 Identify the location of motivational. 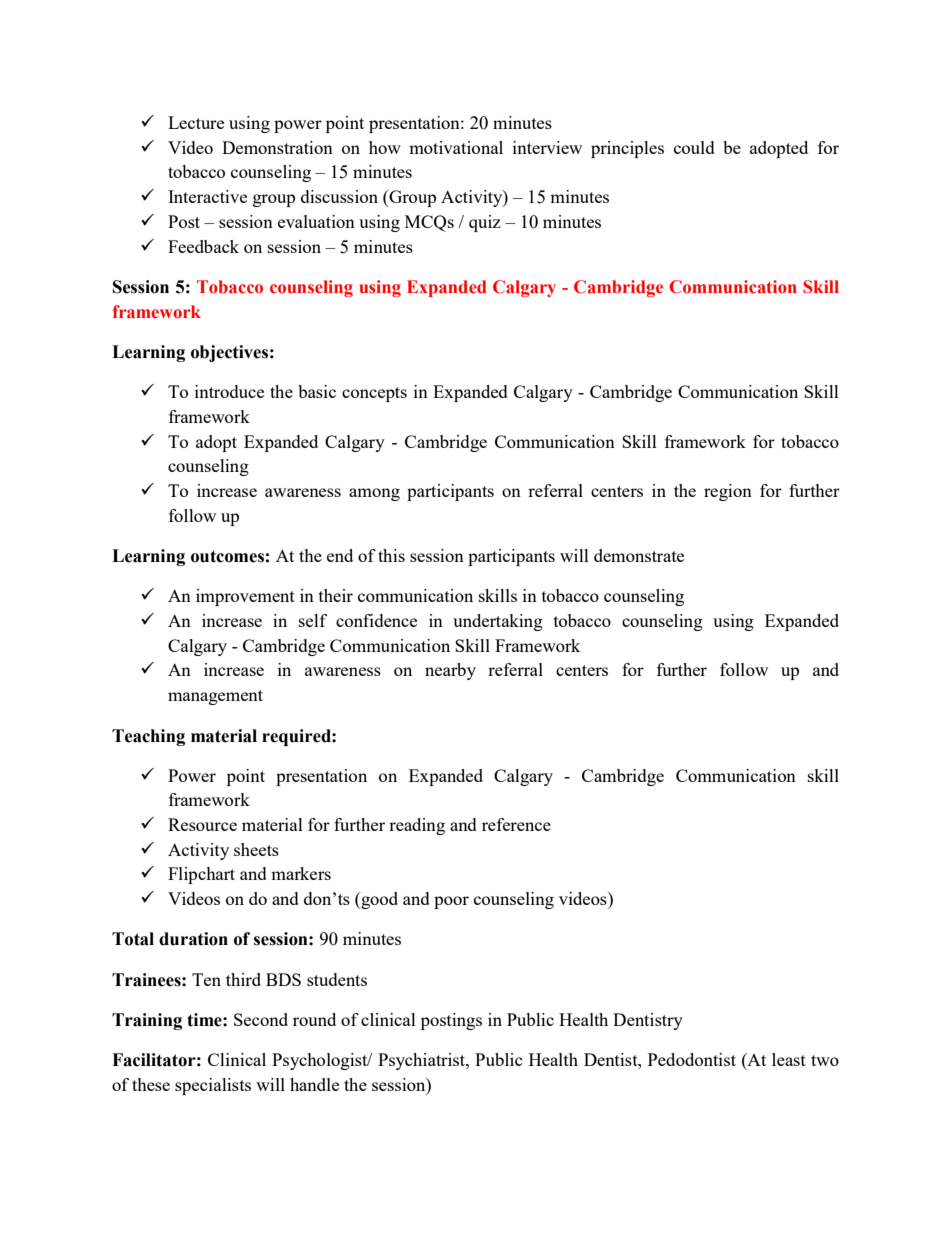
(456, 147).
